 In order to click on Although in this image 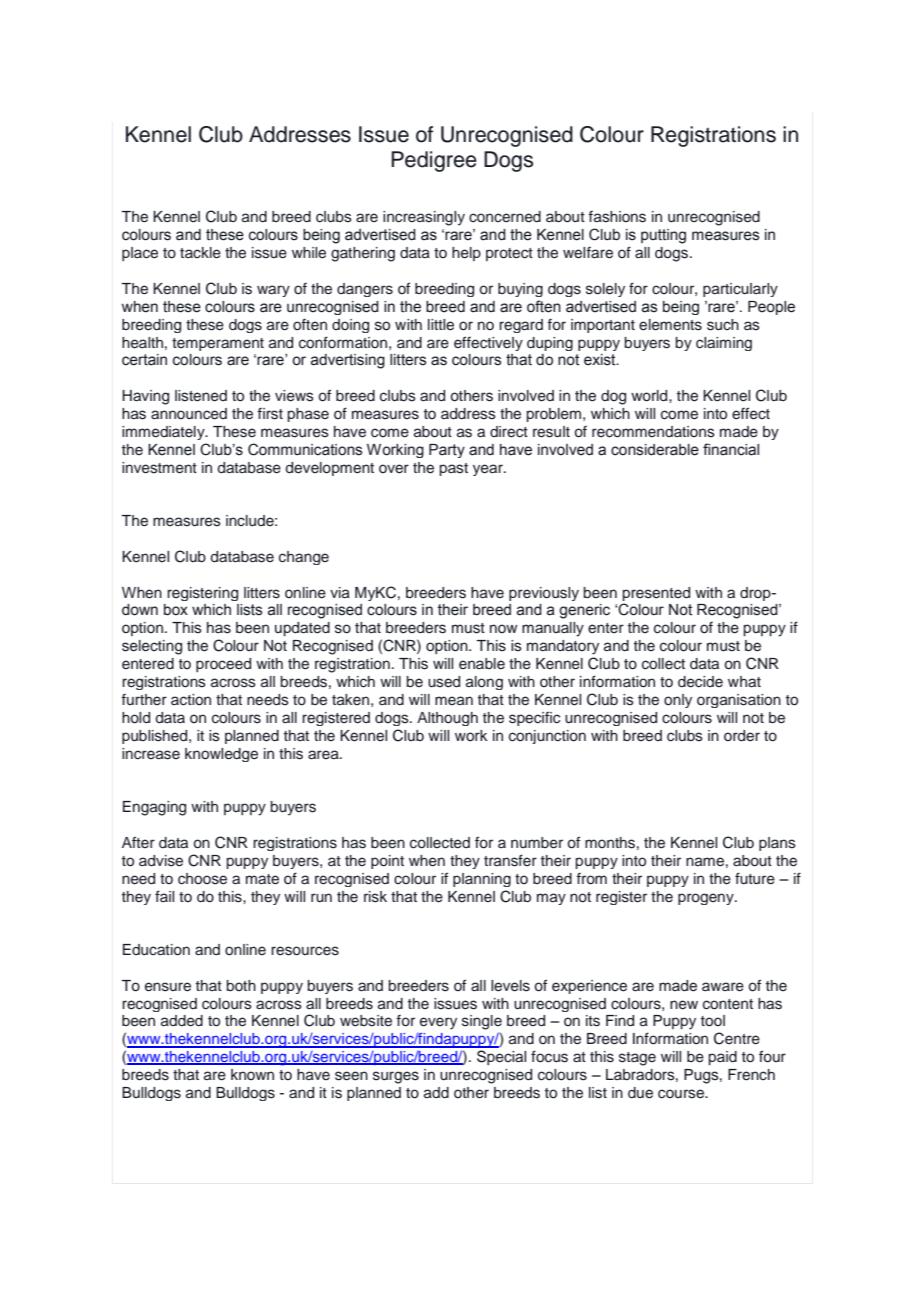, I will do `click(447, 719)`.
